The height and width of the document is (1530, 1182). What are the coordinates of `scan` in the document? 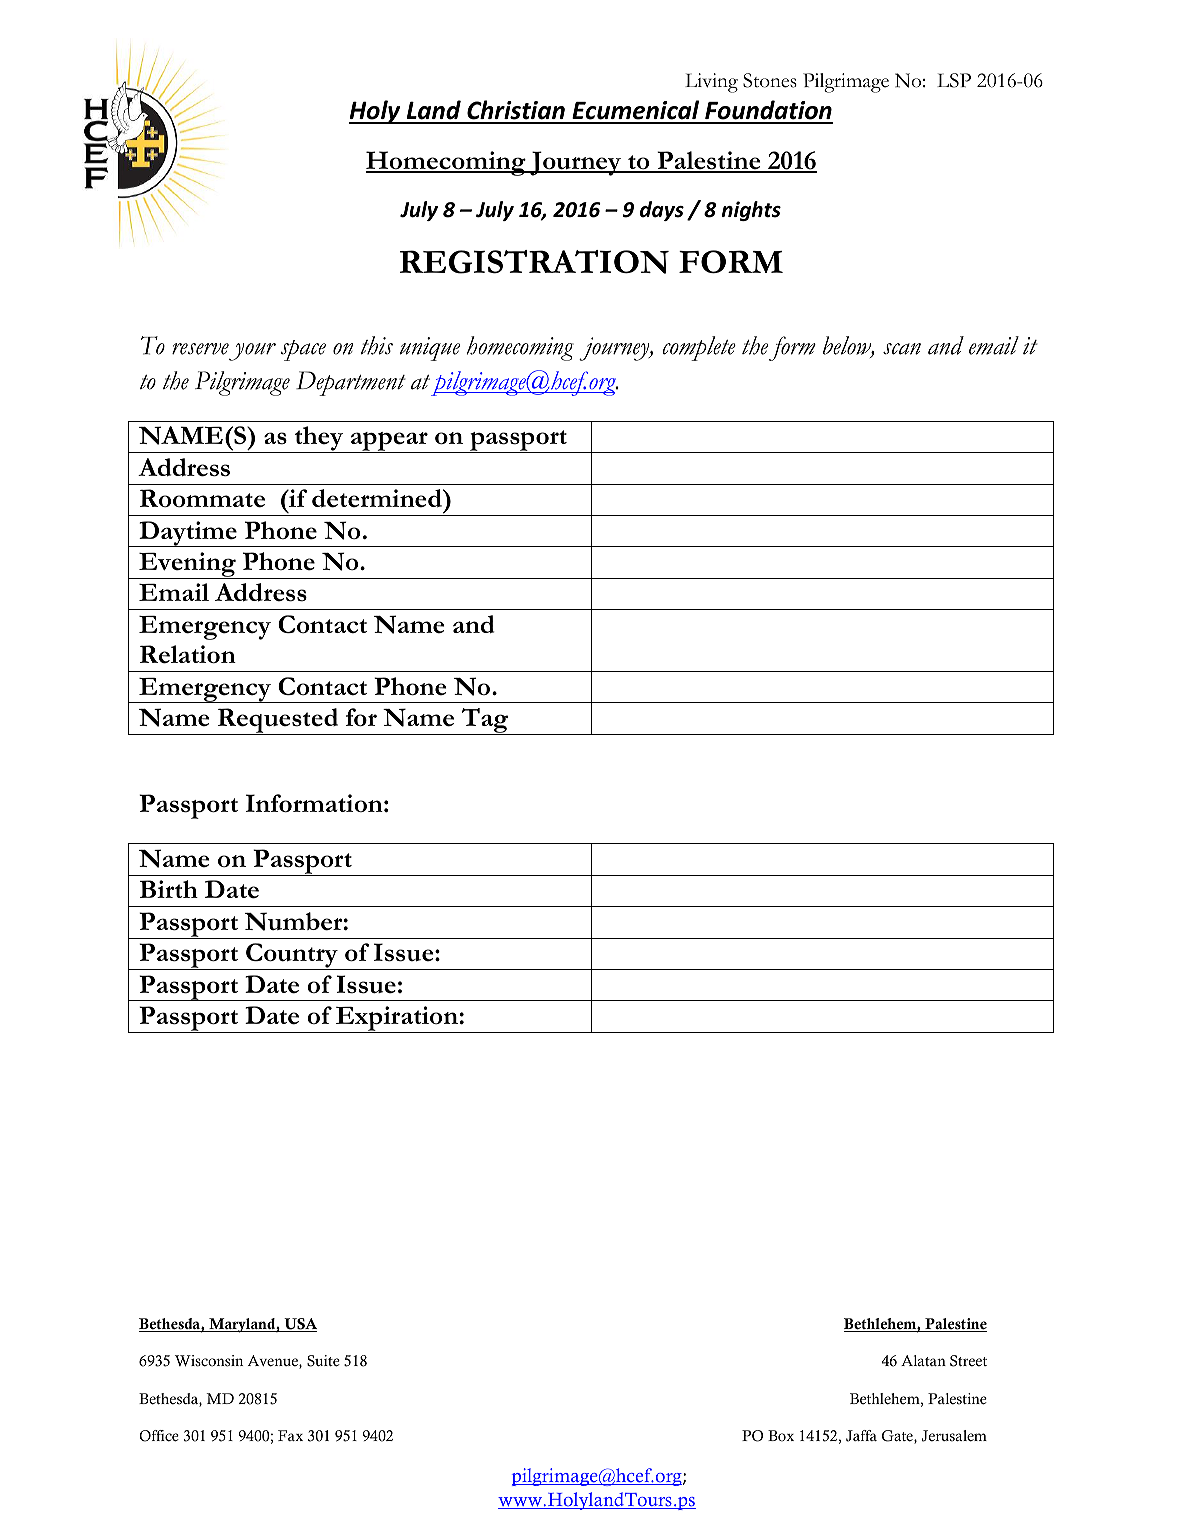 It's located at (902, 349).
